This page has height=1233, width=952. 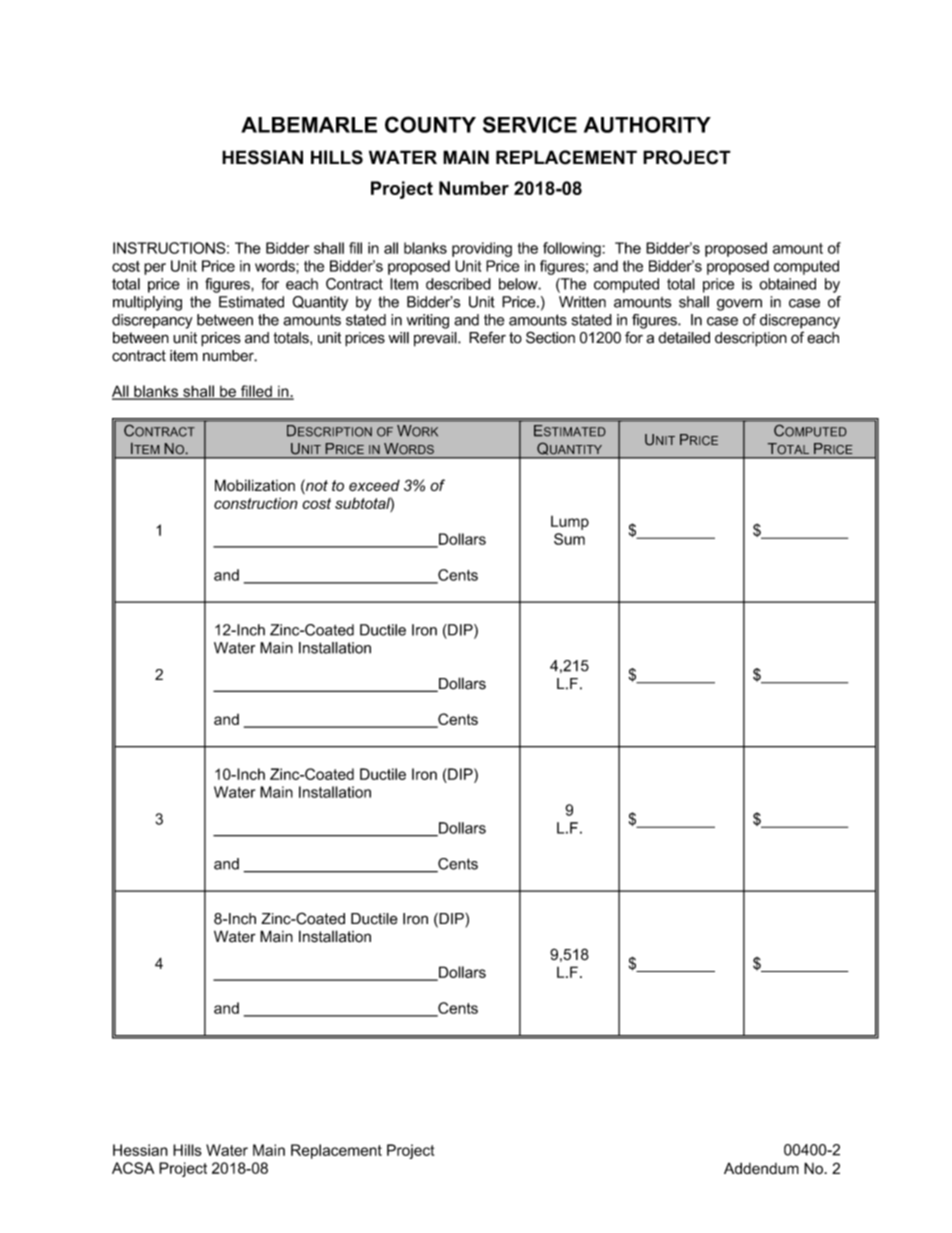 What do you see at coordinates (430, 124) in the page?
I see `COUNTY` at bounding box center [430, 124].
